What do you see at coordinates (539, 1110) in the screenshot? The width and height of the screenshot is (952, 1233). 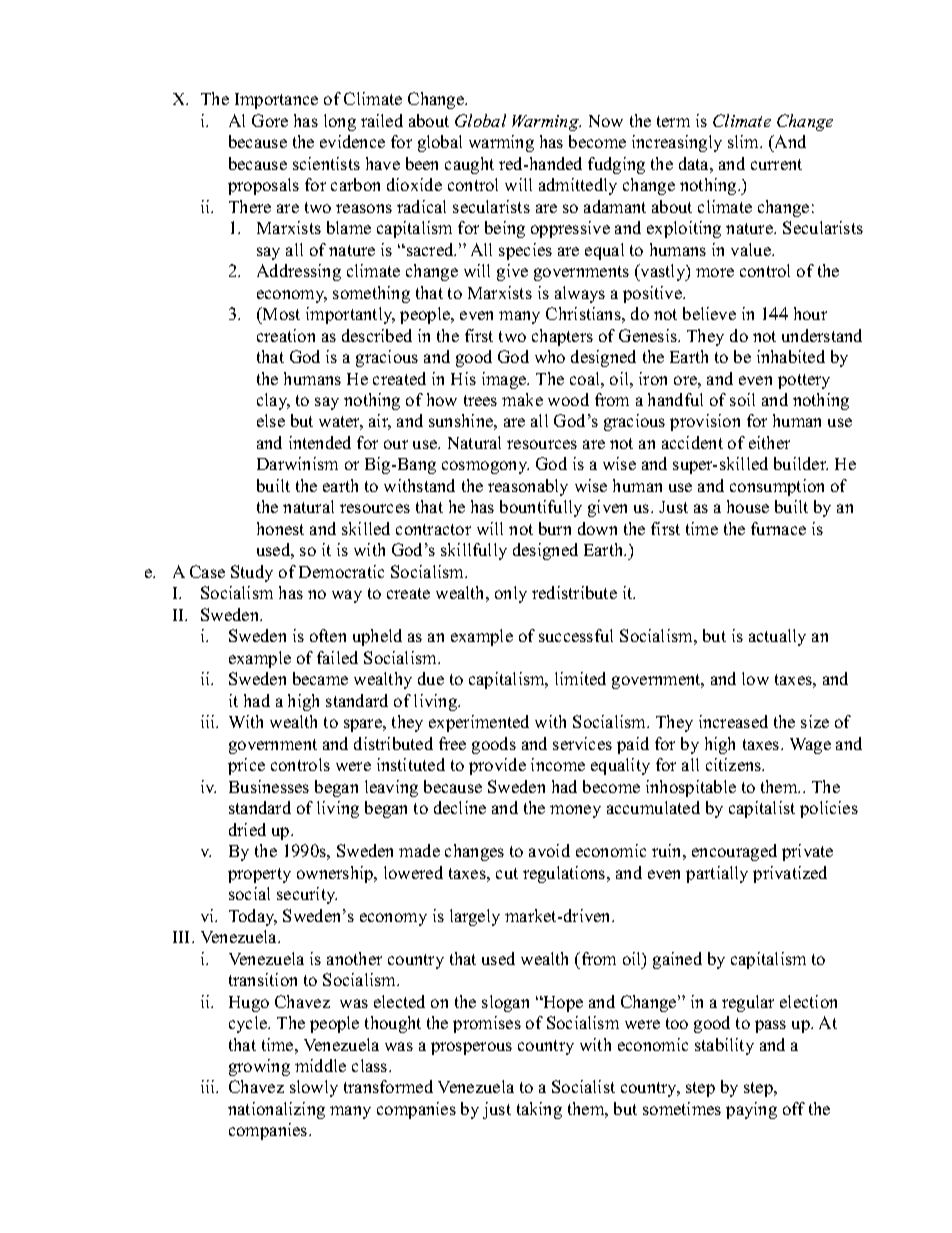 I see `taking` at bounding box center [539, 1110].
